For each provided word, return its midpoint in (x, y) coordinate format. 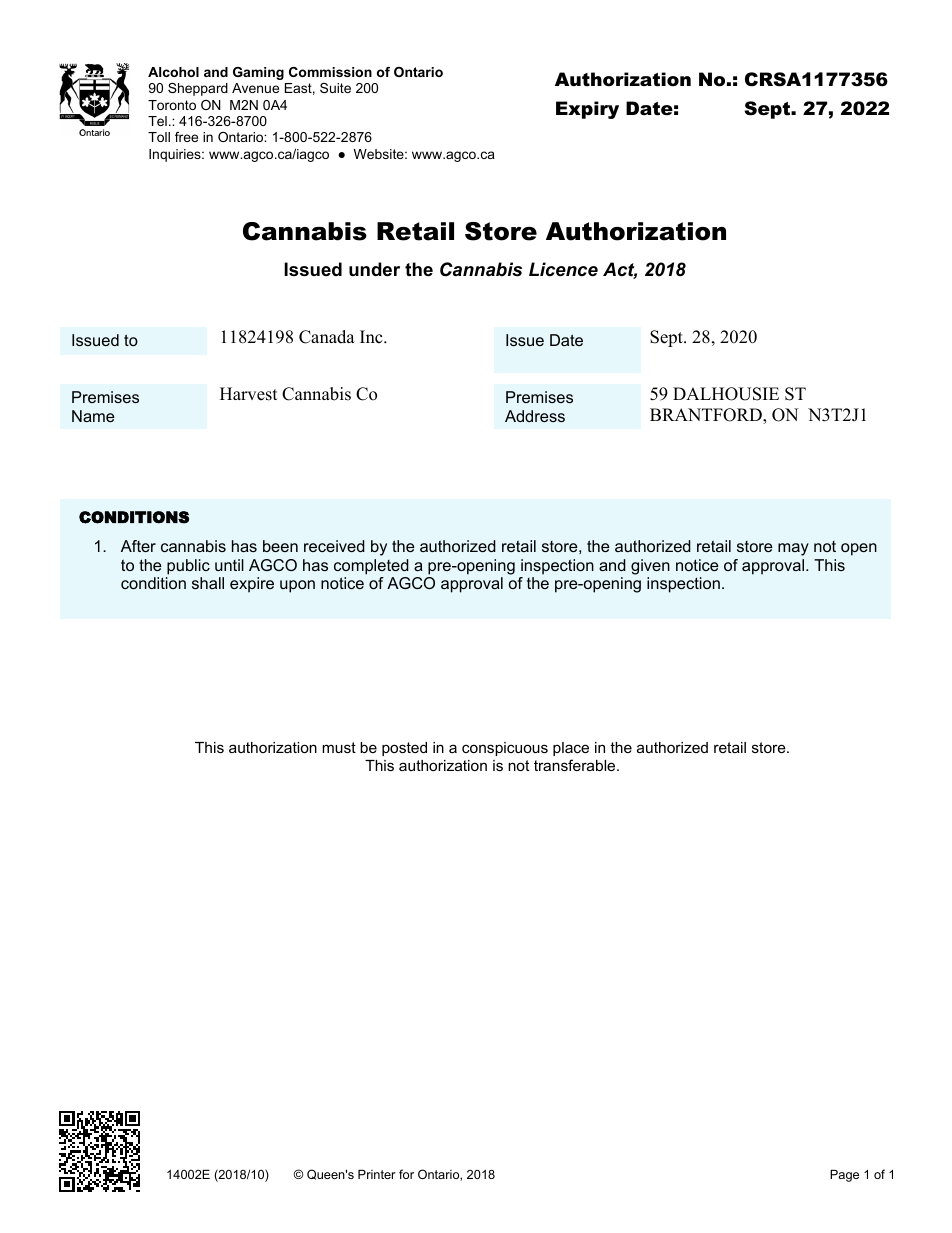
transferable (576, 765)
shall (208, 583)
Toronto (172, 105)
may (793, 549)
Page (844, 1175)
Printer (377, 1174)
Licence (563, 269)
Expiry (587, 110)
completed (371, 567)
